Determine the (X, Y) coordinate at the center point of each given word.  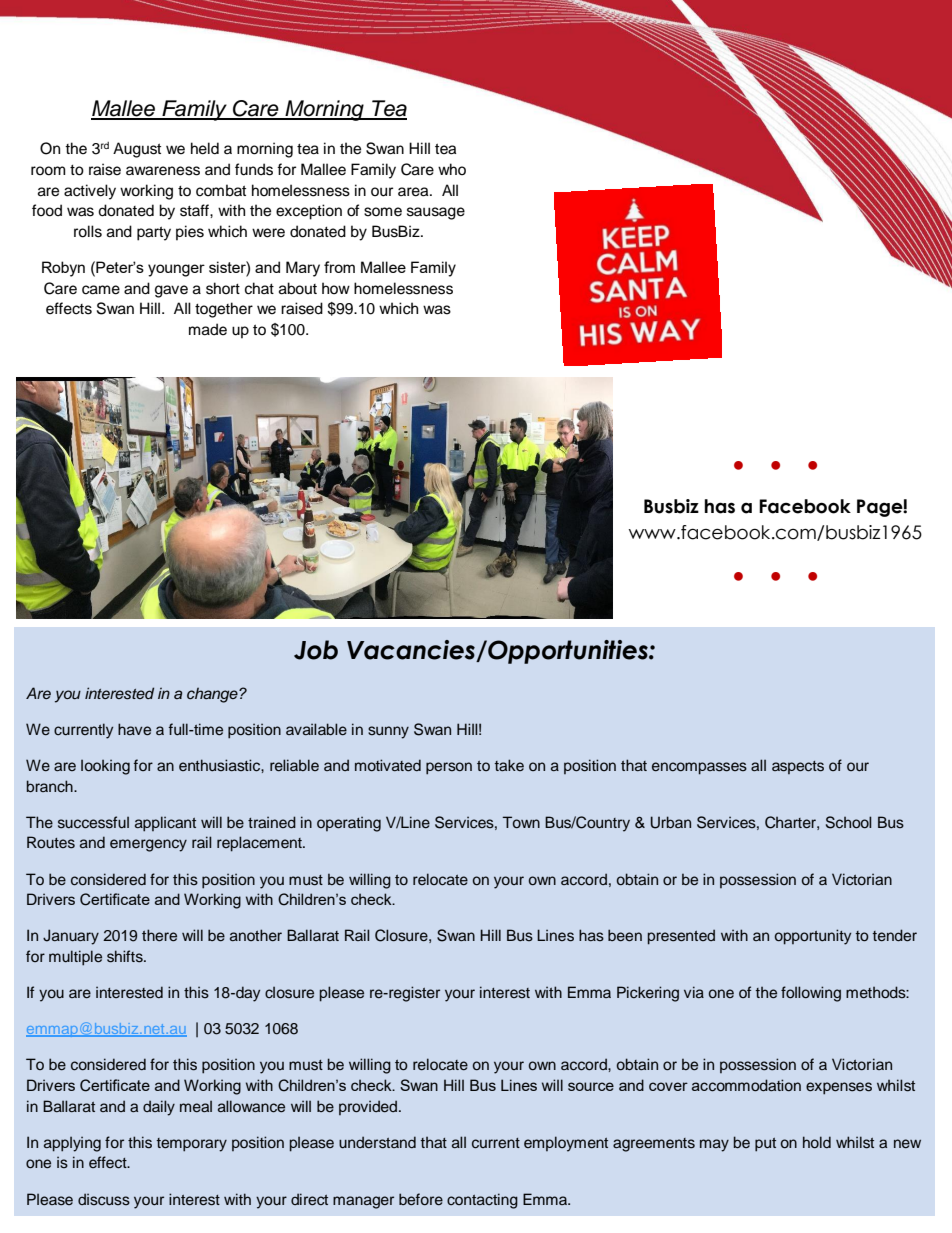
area (414, 192)
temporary (192, 1145)
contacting (482, 1201)
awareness (163, 171)
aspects (798, 767)
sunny (388, 732)
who (452, 169)
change (213, 695)
